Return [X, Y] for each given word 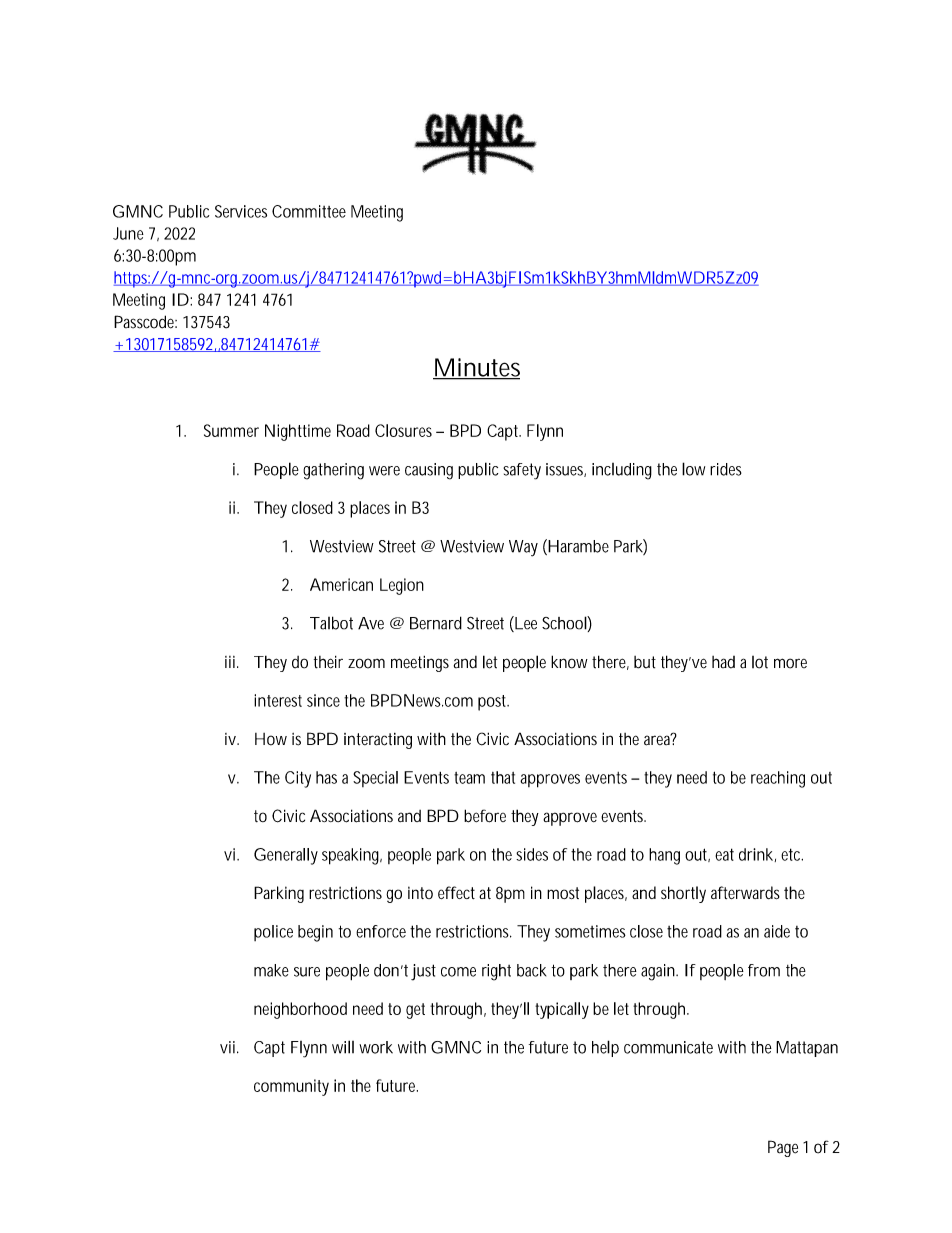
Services [241, 211]
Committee [309, 211]
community [291, 1087]
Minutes [476, 368]
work [376, 1047]
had [723, 662]
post [493, 703]
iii [230, 662]
